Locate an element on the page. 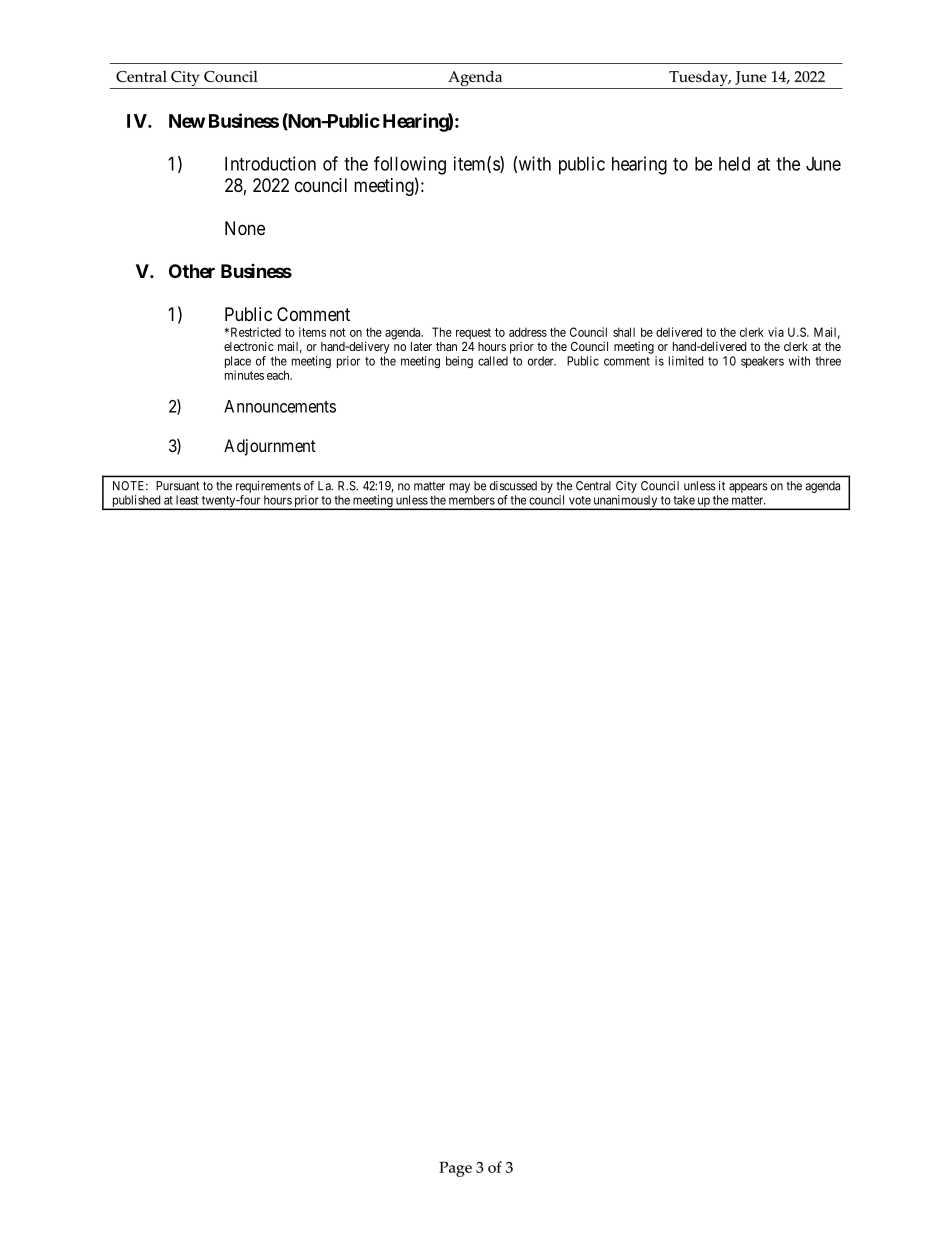 The image size is (952, 1233). address is located at coordinates (528, 332).
